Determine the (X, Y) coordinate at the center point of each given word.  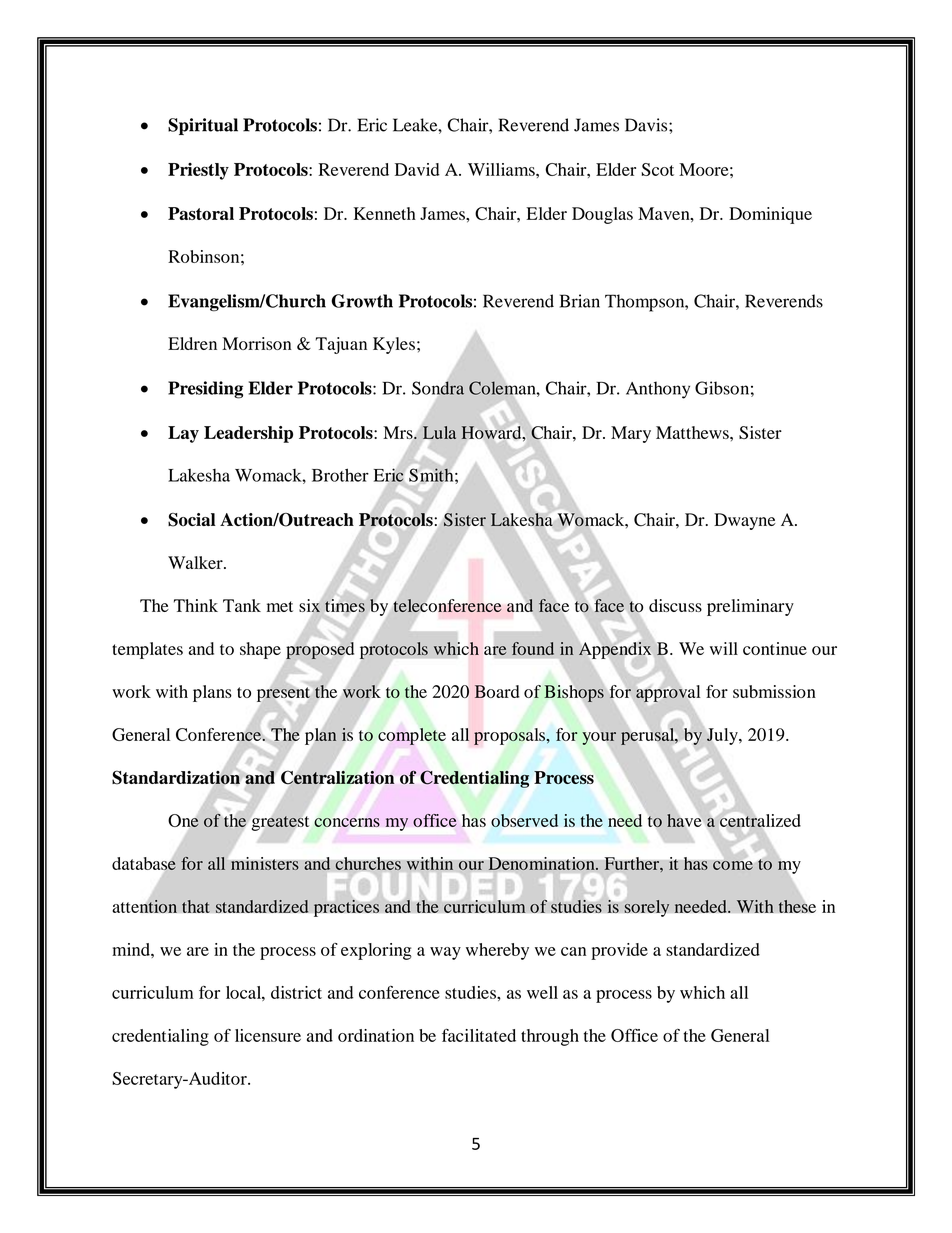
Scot (657, 169)
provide (619, 951)
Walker (196, 562)
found (533, 648)
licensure (268, 1035)
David (417, 169)
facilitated (479, 1035)
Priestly (198, 171)
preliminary (750, 607)
